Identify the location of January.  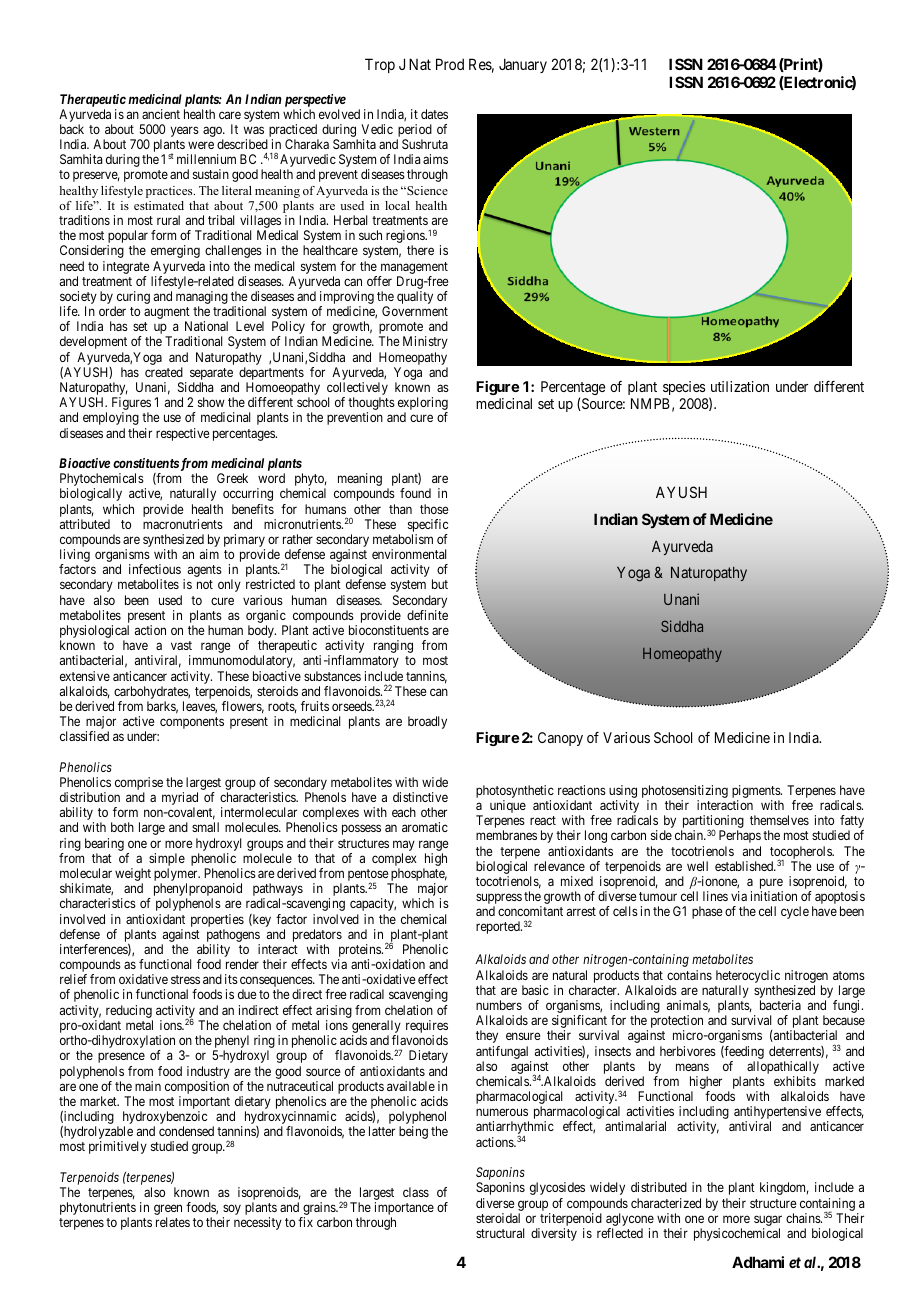
(523, 65).
